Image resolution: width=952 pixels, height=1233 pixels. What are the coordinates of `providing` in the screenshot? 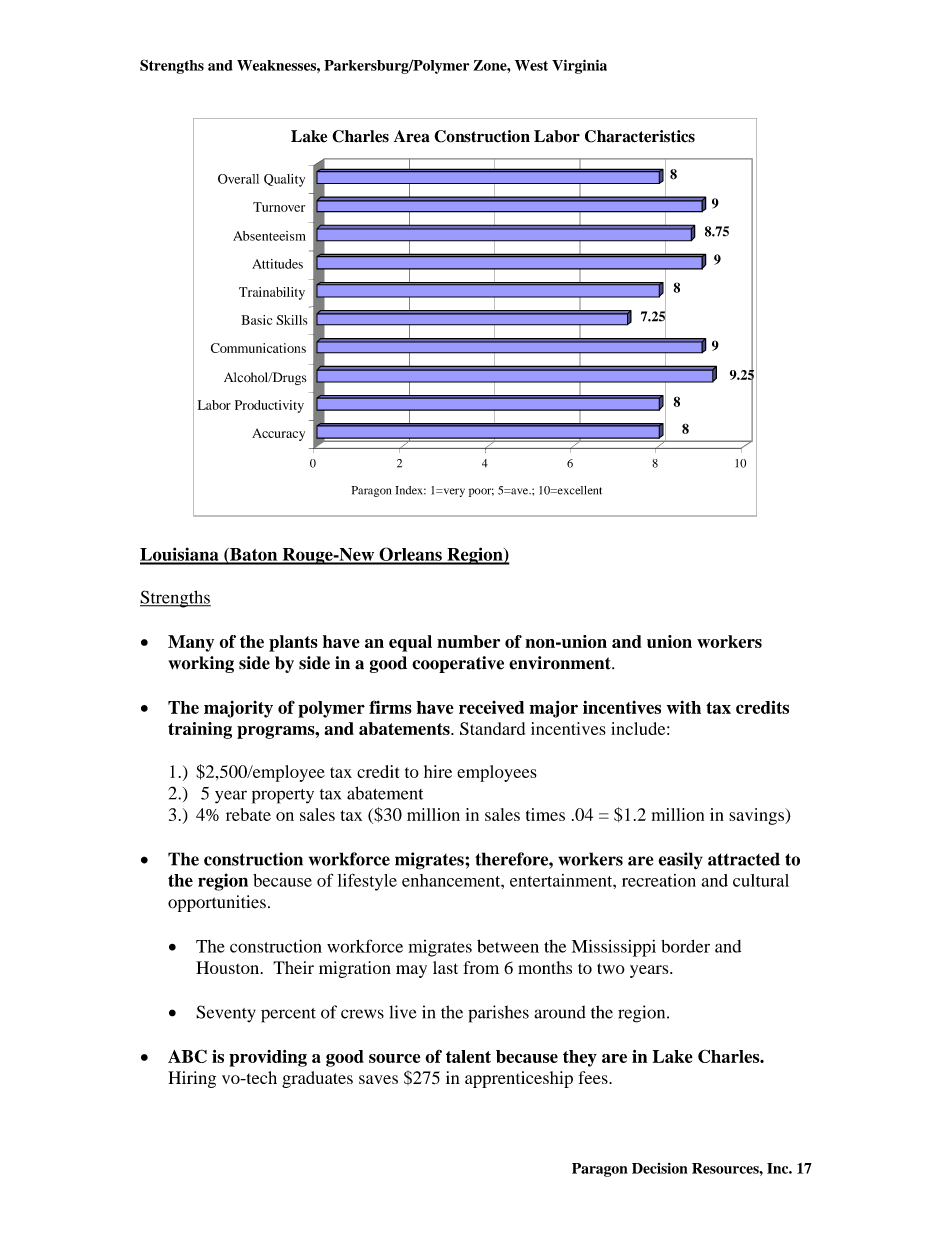 It's located at (268, 1058).
